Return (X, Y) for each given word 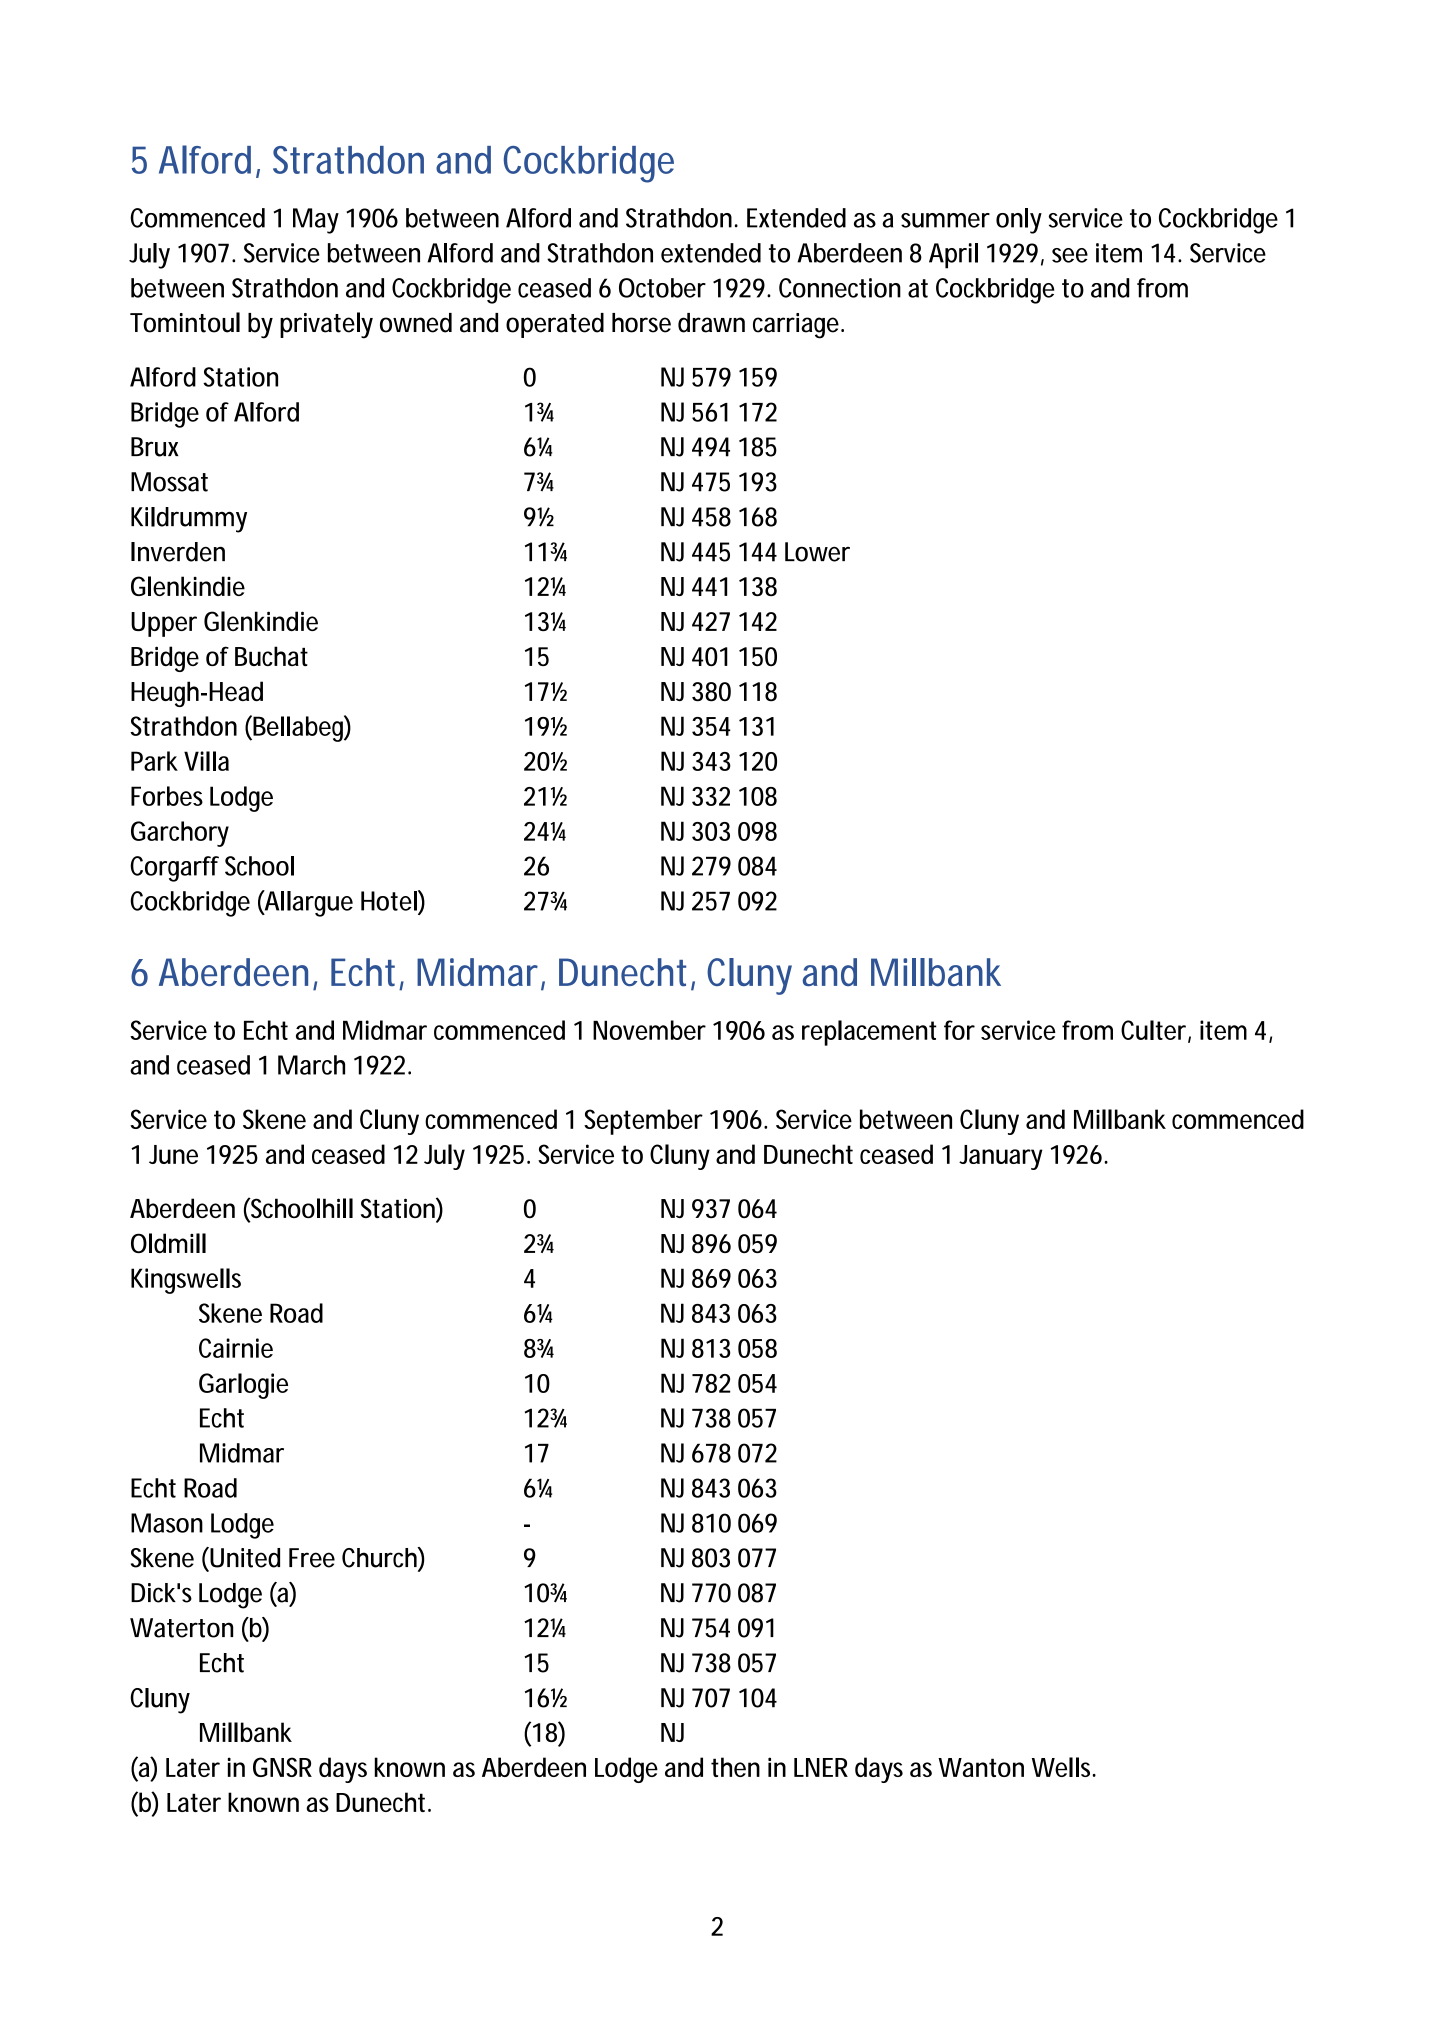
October (662, 288)
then (735, 1767)
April (953, 256)
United (244, 1557)
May (316, 221)
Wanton (981, 1767)
